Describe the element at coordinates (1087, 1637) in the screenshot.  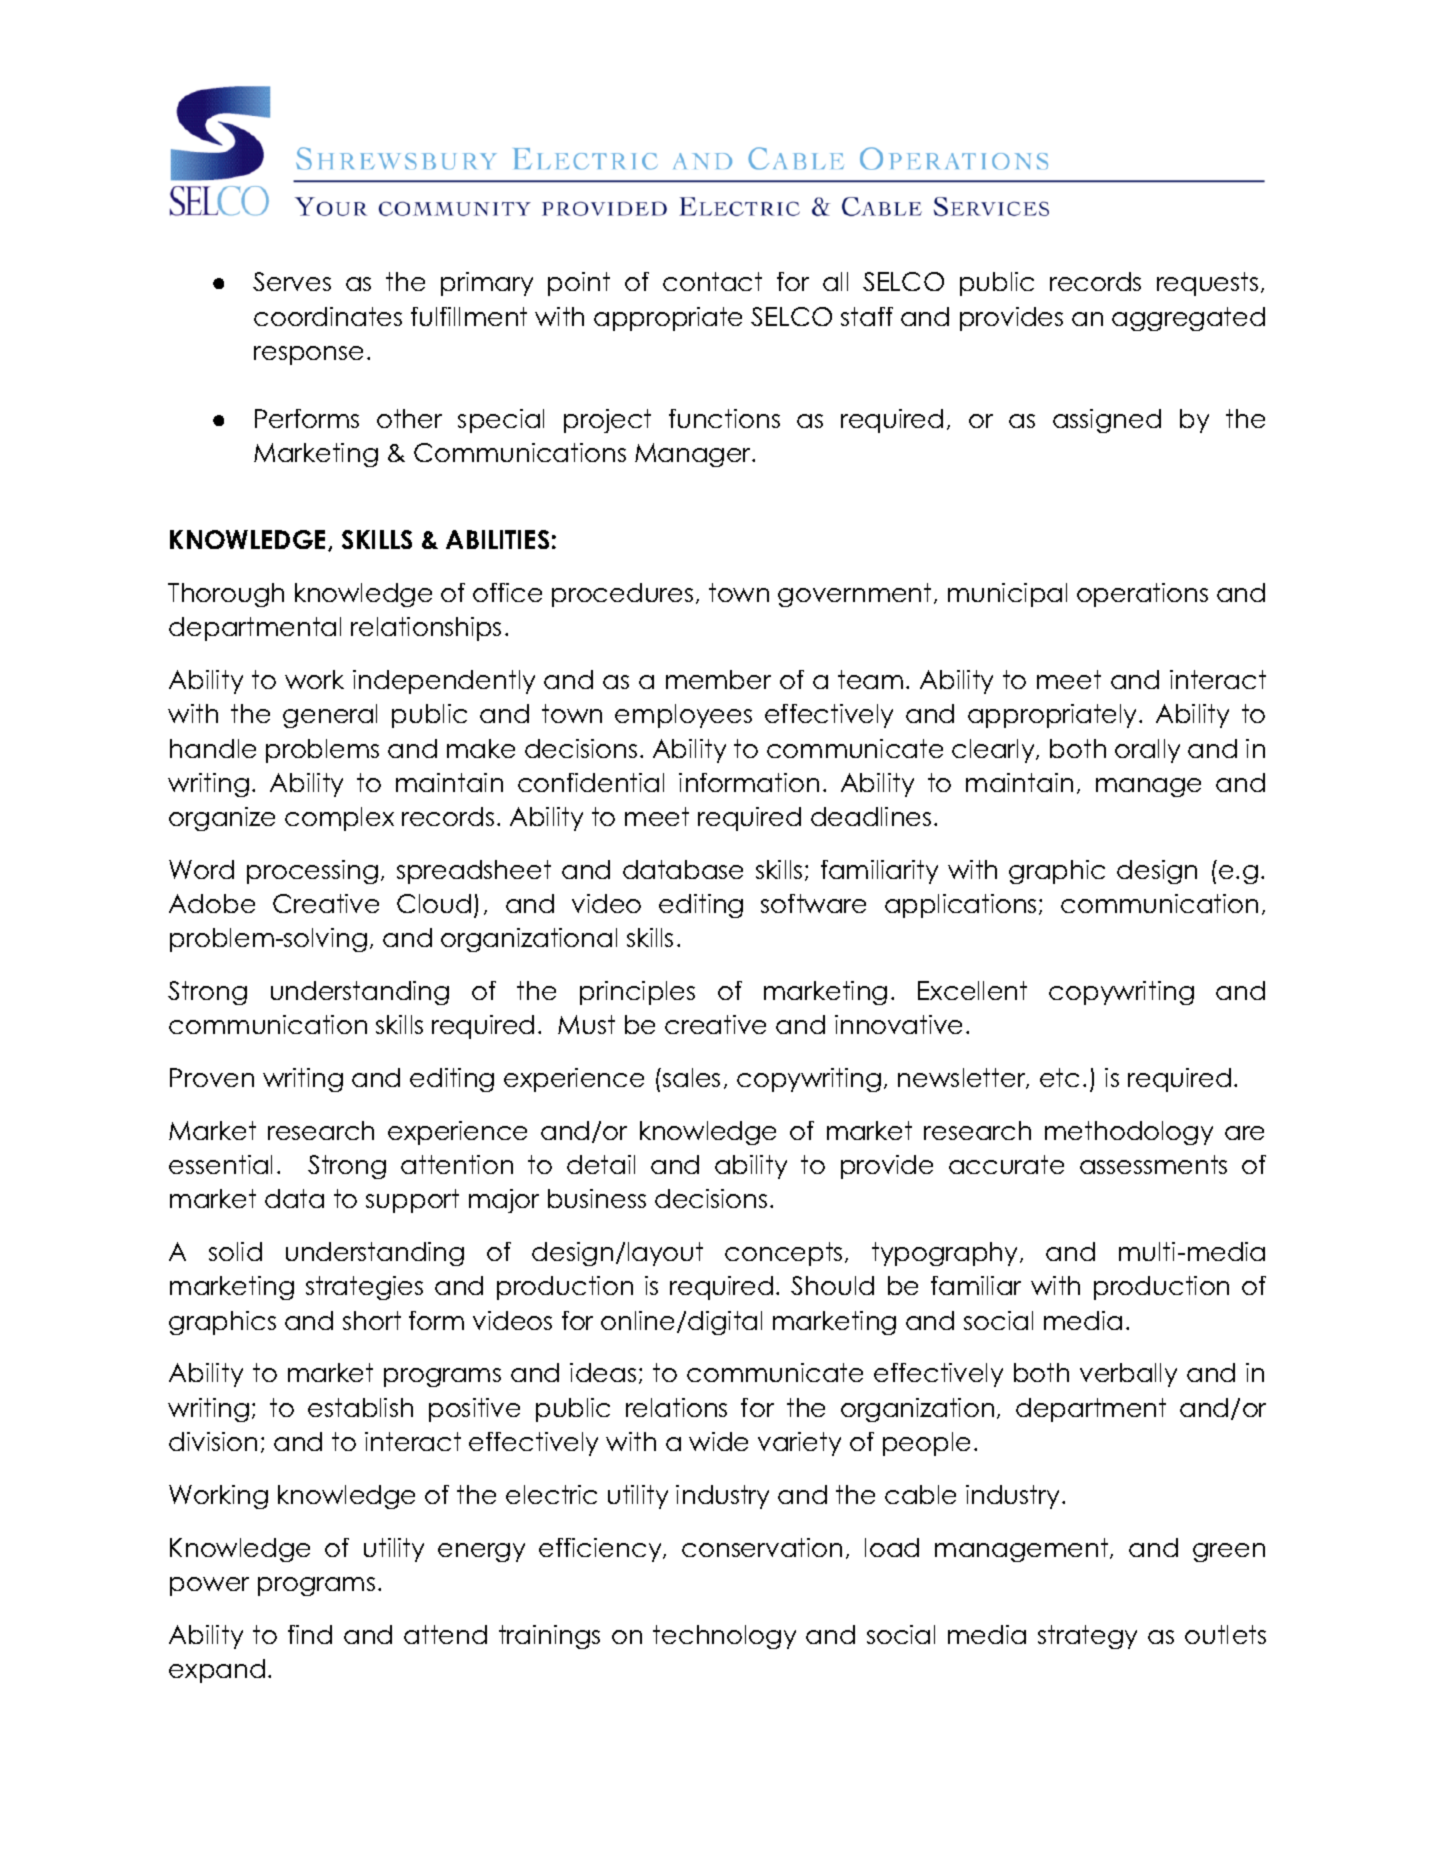
I see `strategy` at that location.
